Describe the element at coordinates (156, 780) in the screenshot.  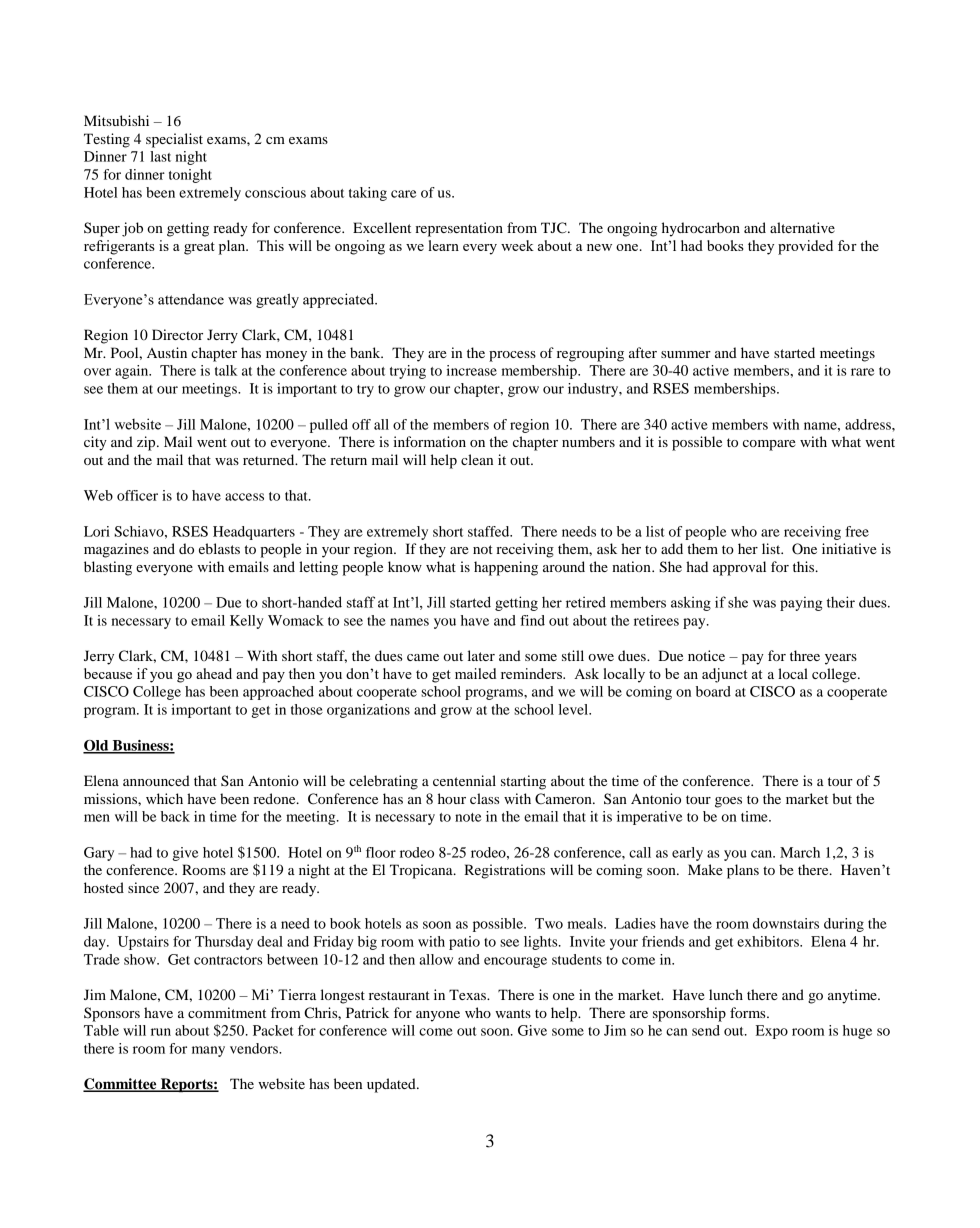
I see `announced` at that location.
